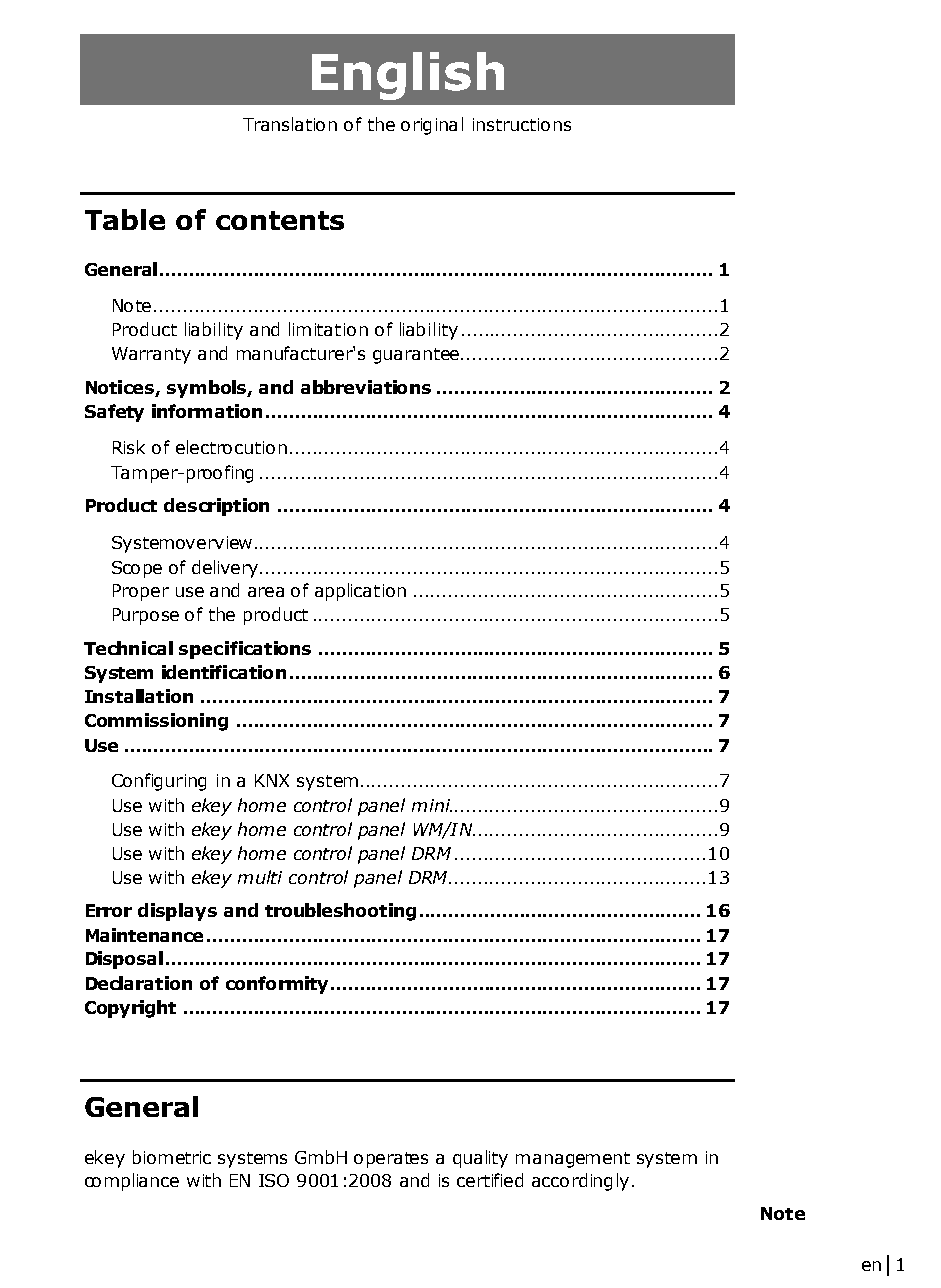 This screenshot has width=941, height=1288. Describe the element at coordinates (146, 616) in the screenshot. I see `Purpose` at that location.
